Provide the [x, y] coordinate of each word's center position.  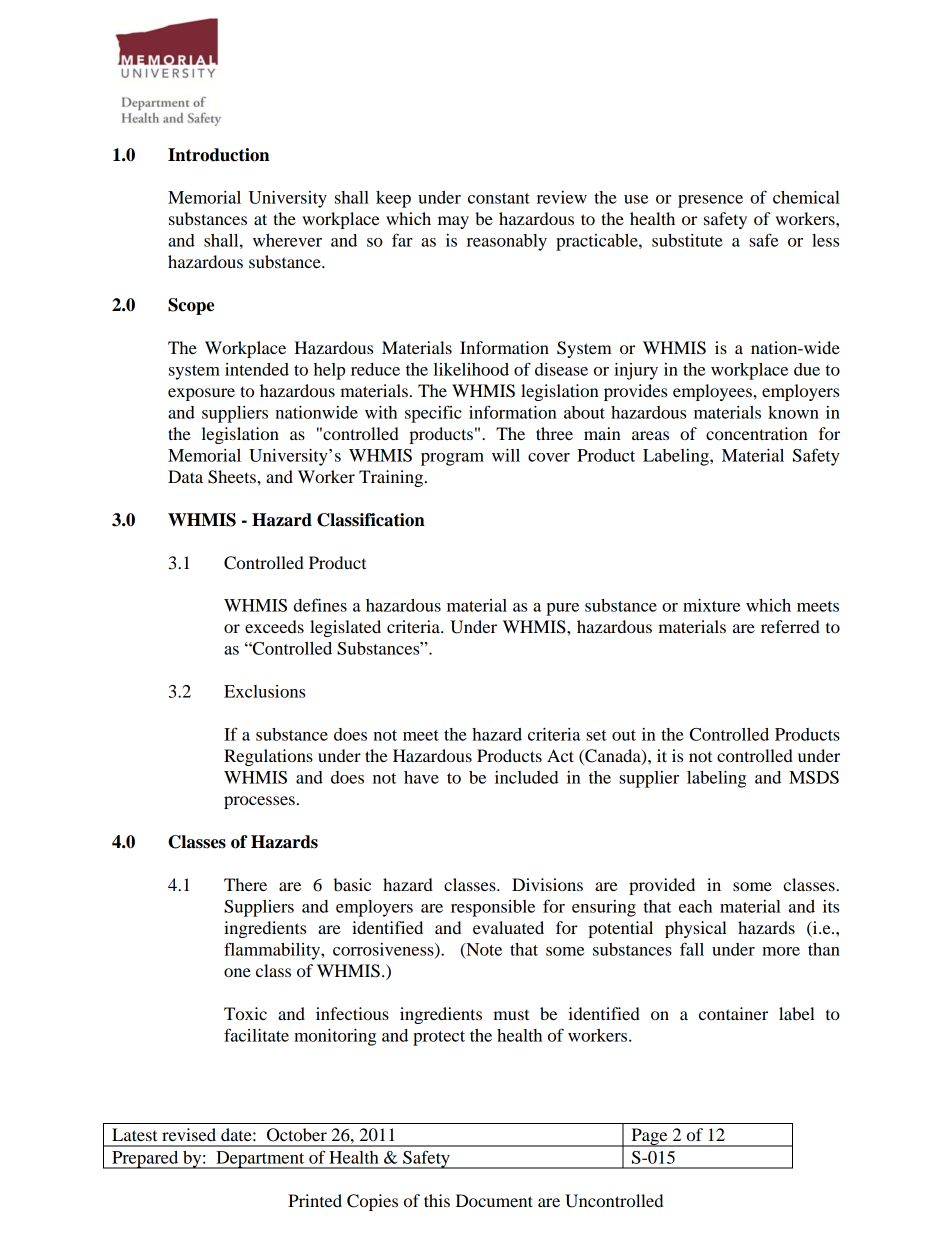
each [695, 906]
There [245, 884]
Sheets [233, 477]
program [452, 459]
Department [260, 1160]
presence [710, 201]
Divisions [547, 884]
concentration [757, 433]
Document [494, 1200]
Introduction [218, 155]
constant [499, 198]
